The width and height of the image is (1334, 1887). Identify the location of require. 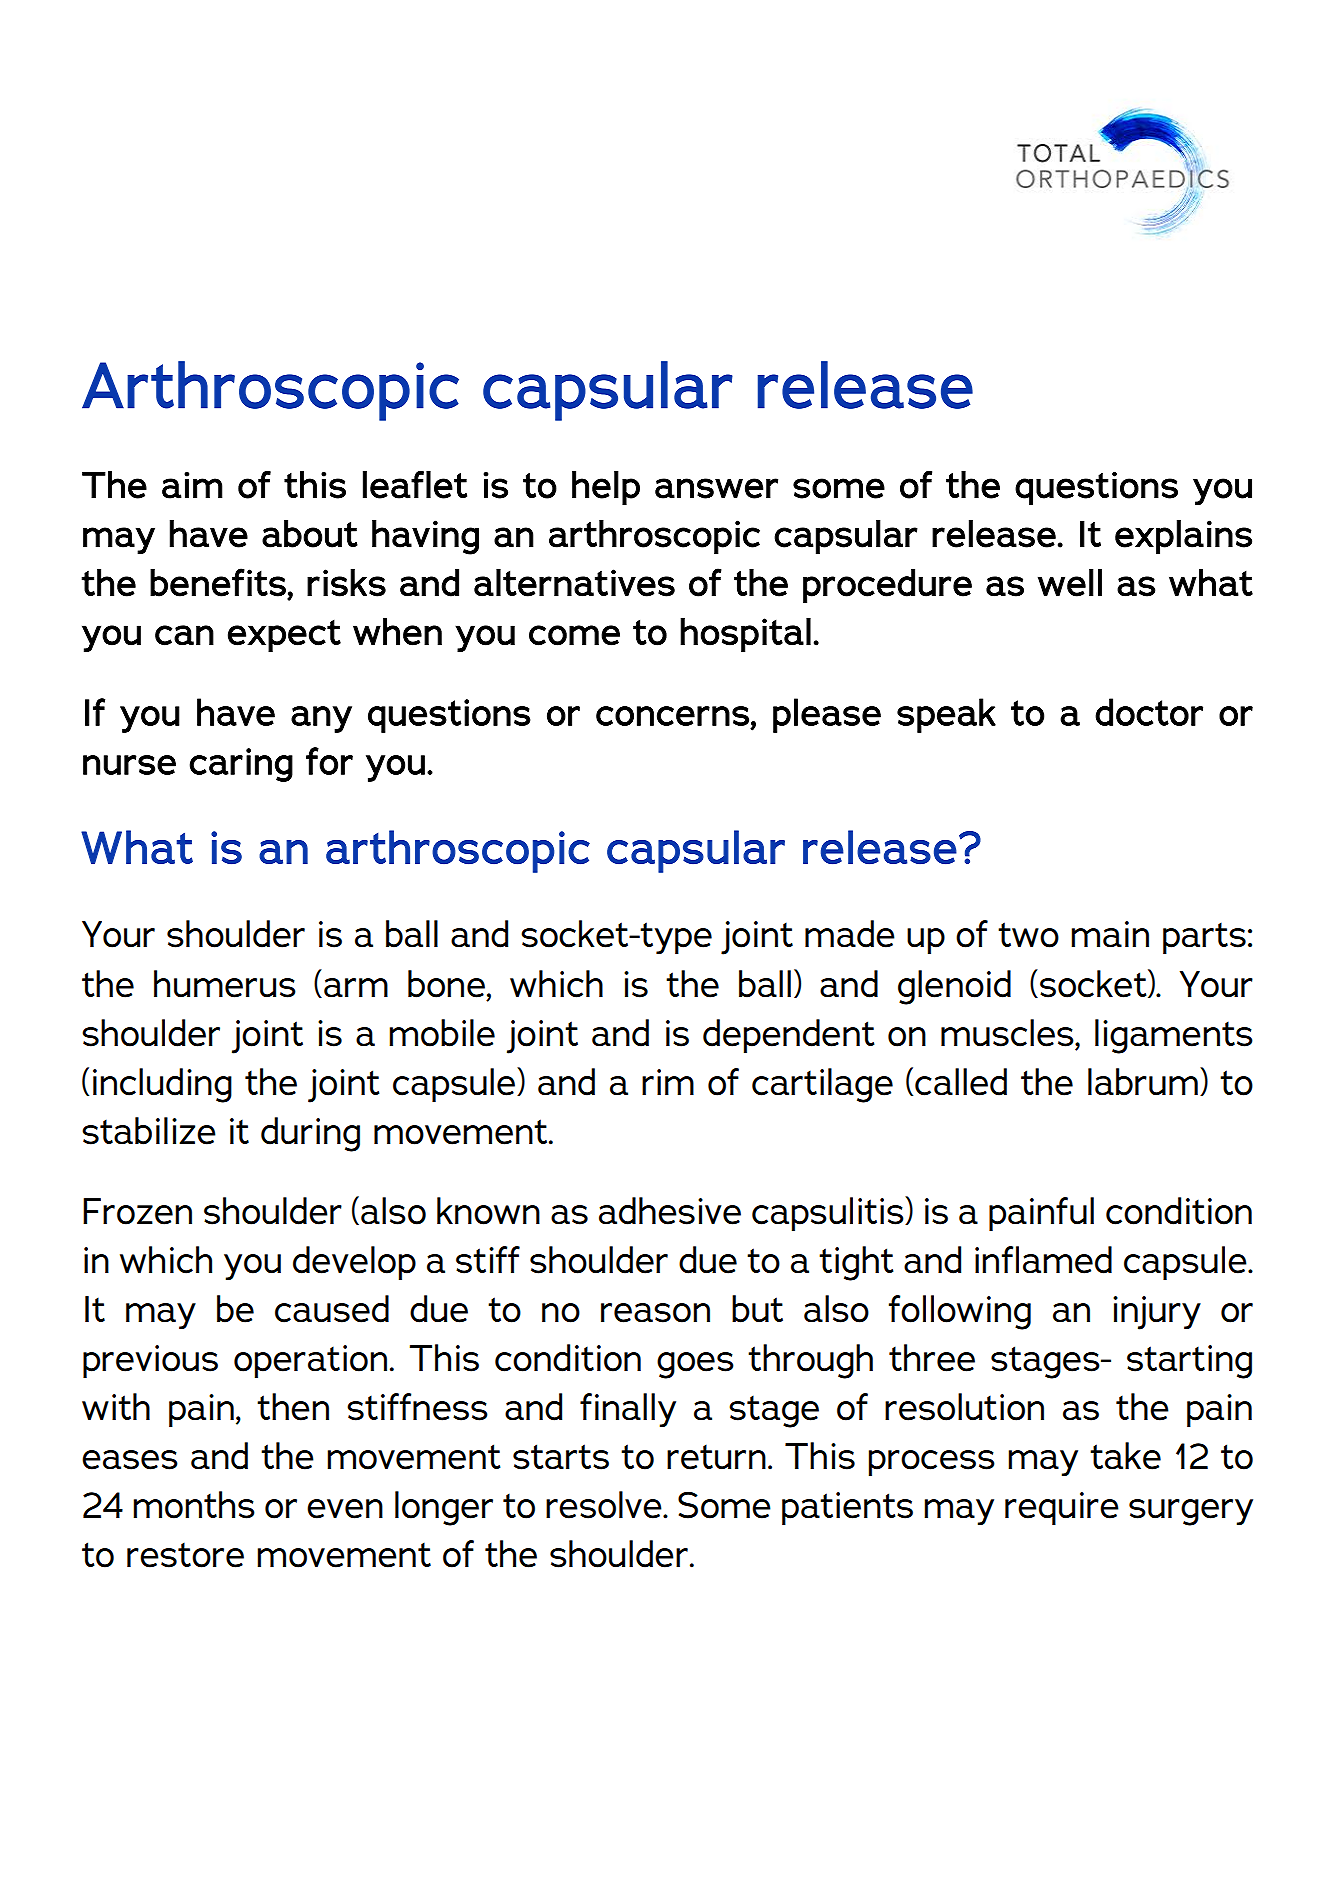
(1062, 1509).
